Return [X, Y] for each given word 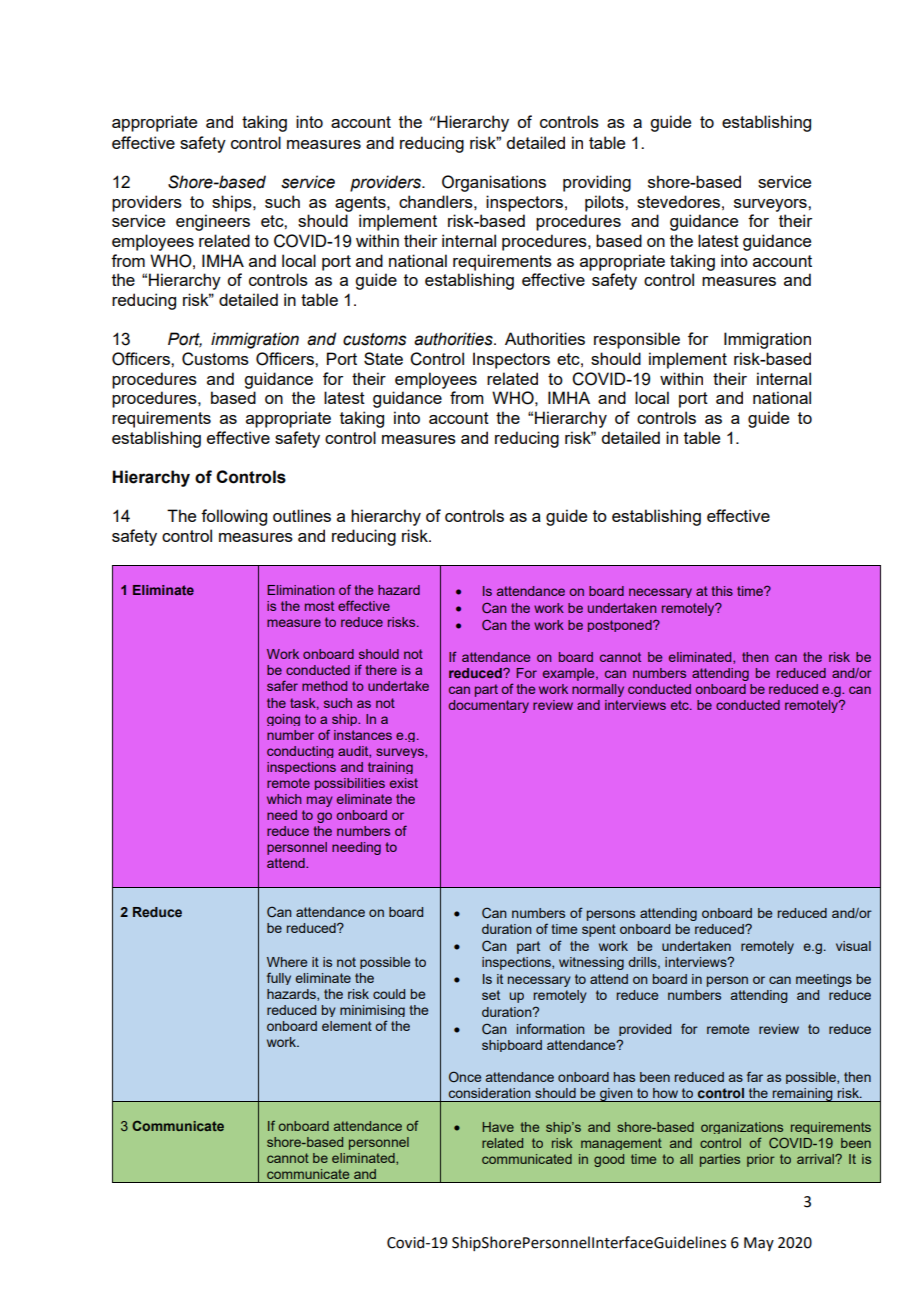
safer [282, 685]
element [347, 1026]
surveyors [771, 205]
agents [361, 204]
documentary [488, 706]
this [722, 591]
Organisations [494, 183]
